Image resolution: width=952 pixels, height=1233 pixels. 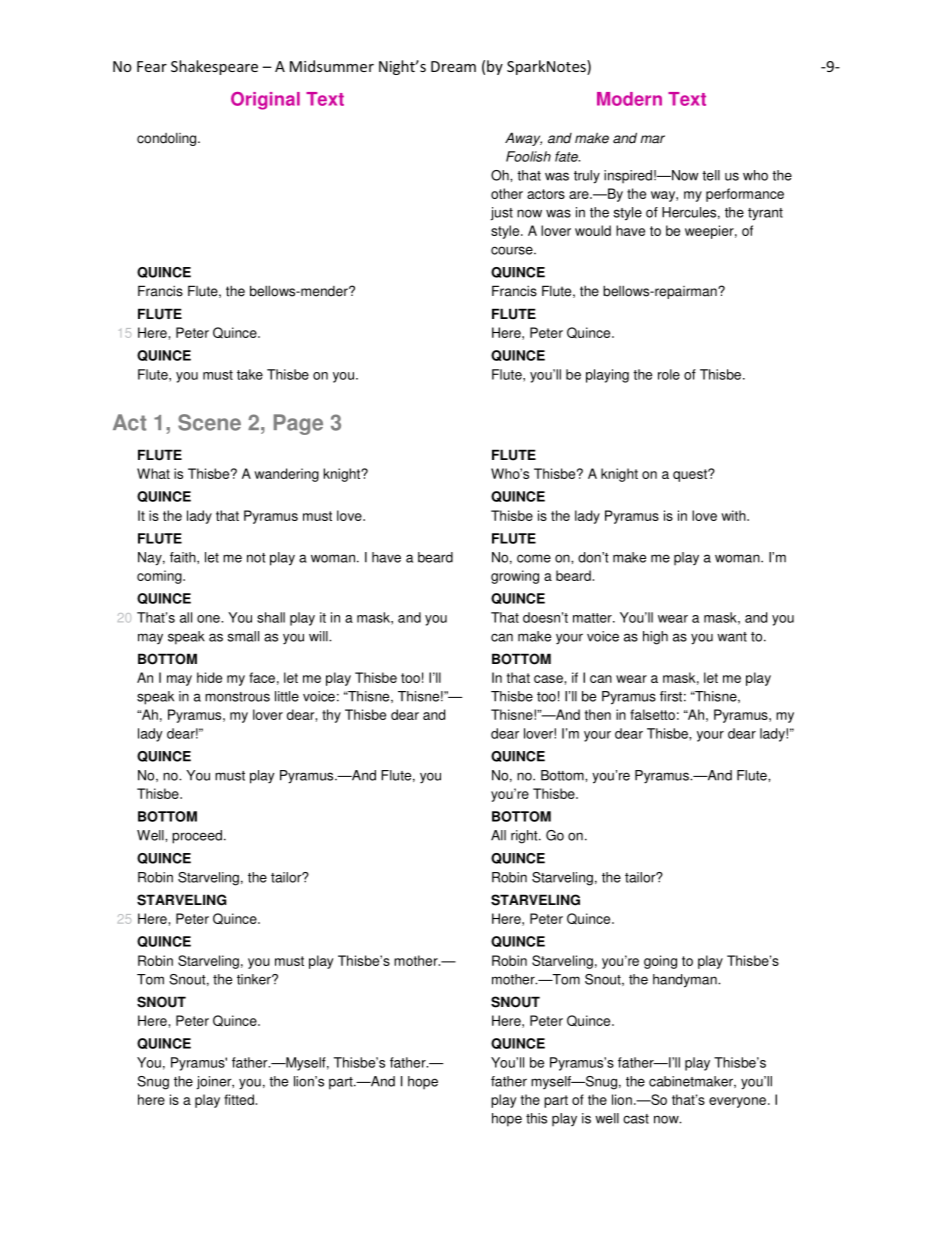 I want to click on going, so click(x=660, y=962).
